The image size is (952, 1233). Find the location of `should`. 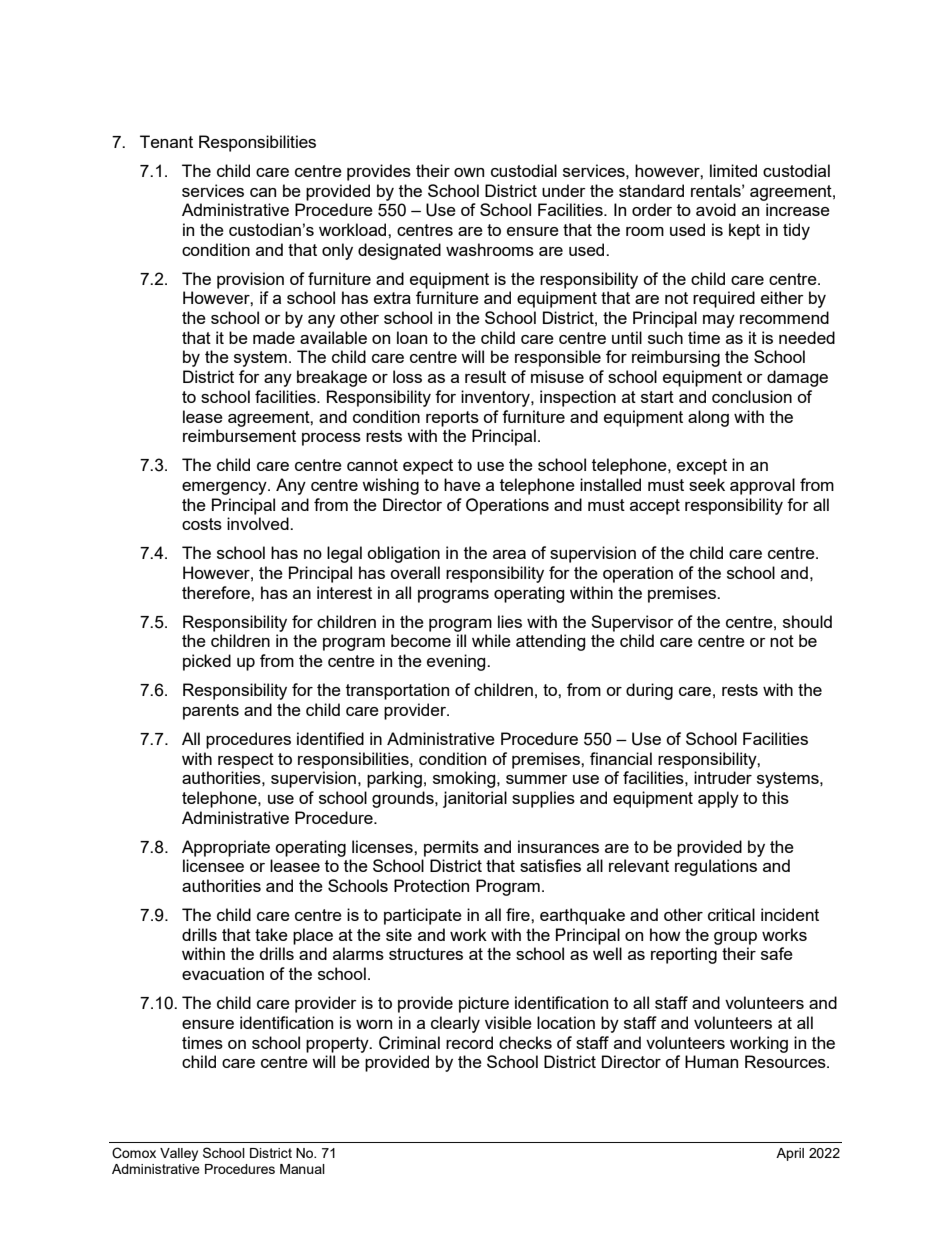

should is located at coordinates (807, 621).
